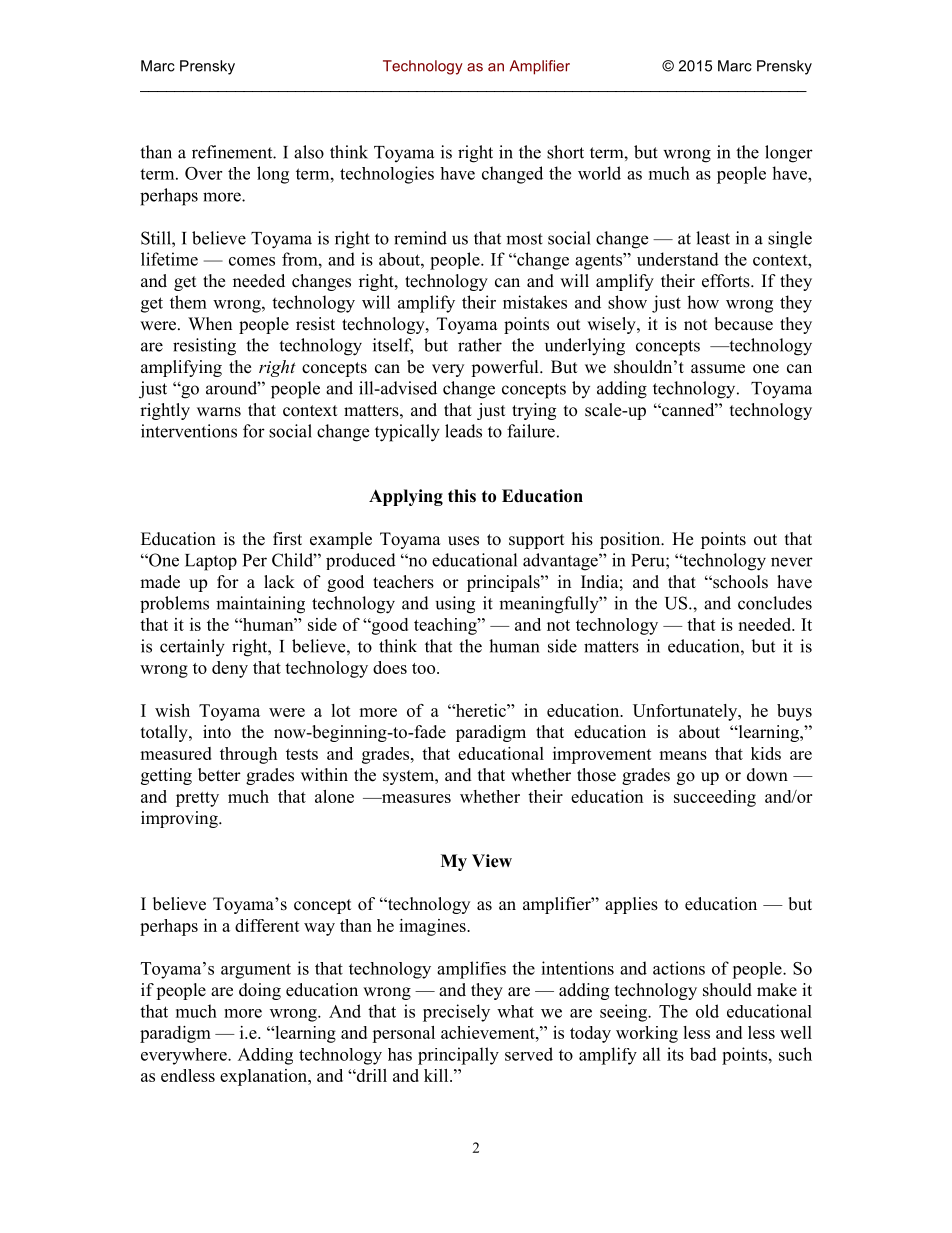 This document has height=1233, width=952. Describe the element at coordinates (387, 175) in the document. I see `technologies` at that location.
